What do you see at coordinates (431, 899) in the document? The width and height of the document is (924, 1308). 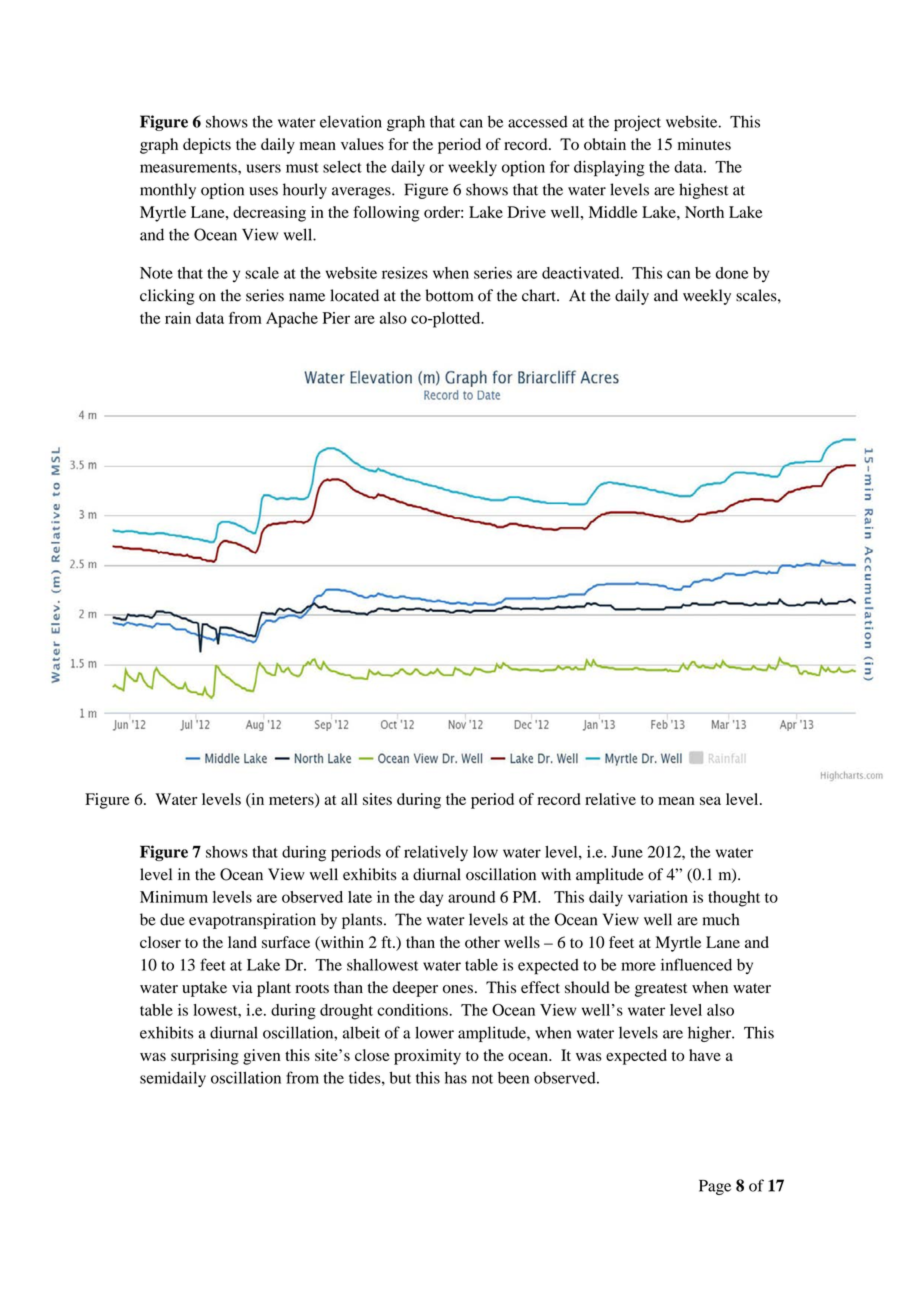 I see `day` at bounding box center [431, 899].
